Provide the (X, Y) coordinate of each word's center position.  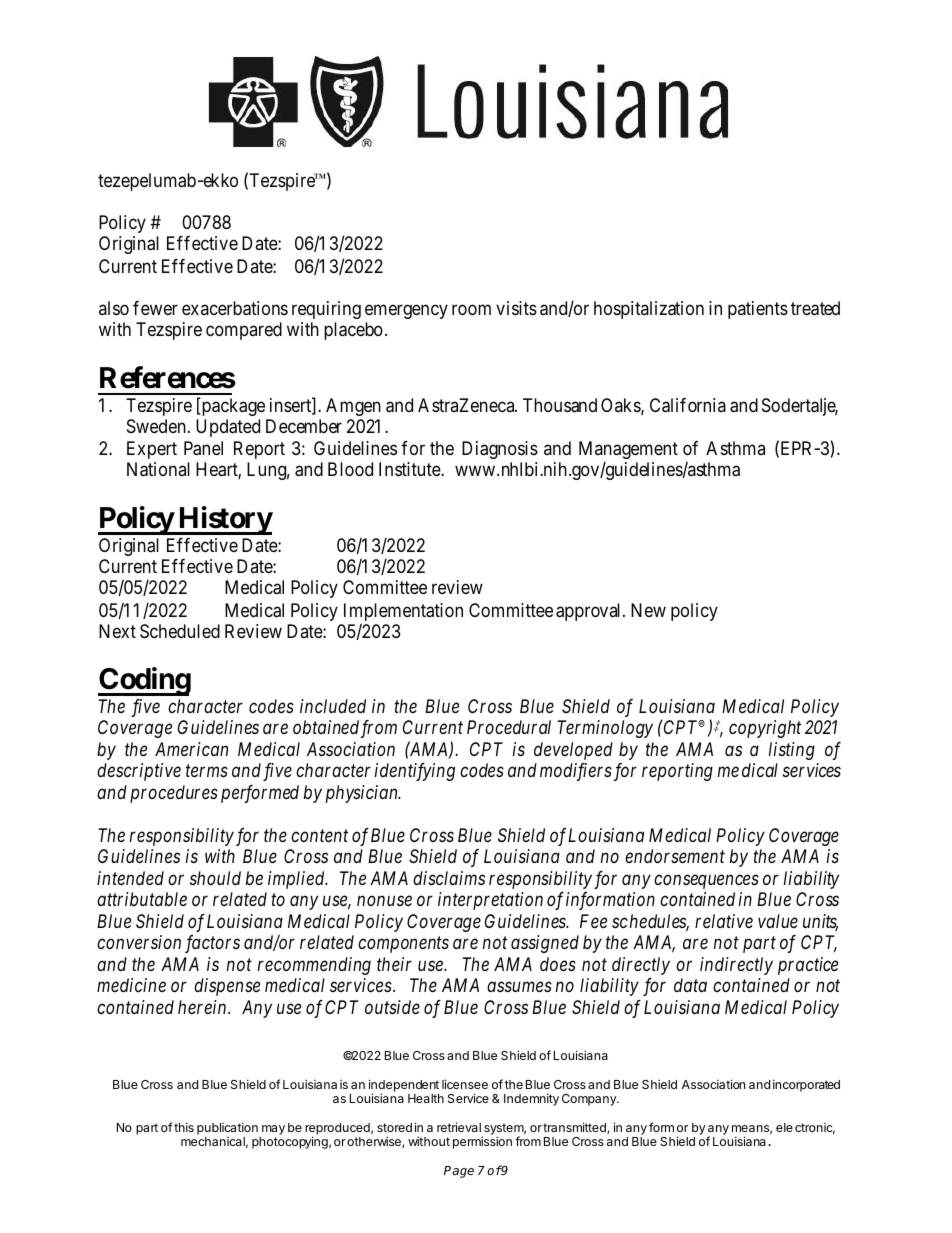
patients (758, 310)
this (184, 1127)
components (403, 945)
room (471, 309)
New (648, 610)
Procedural (509, 727)
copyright (765, 729)
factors (212, 944)
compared (244, 331)
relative (724, 921)
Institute (410, 469)
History (224, 520)
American (191, 749)
